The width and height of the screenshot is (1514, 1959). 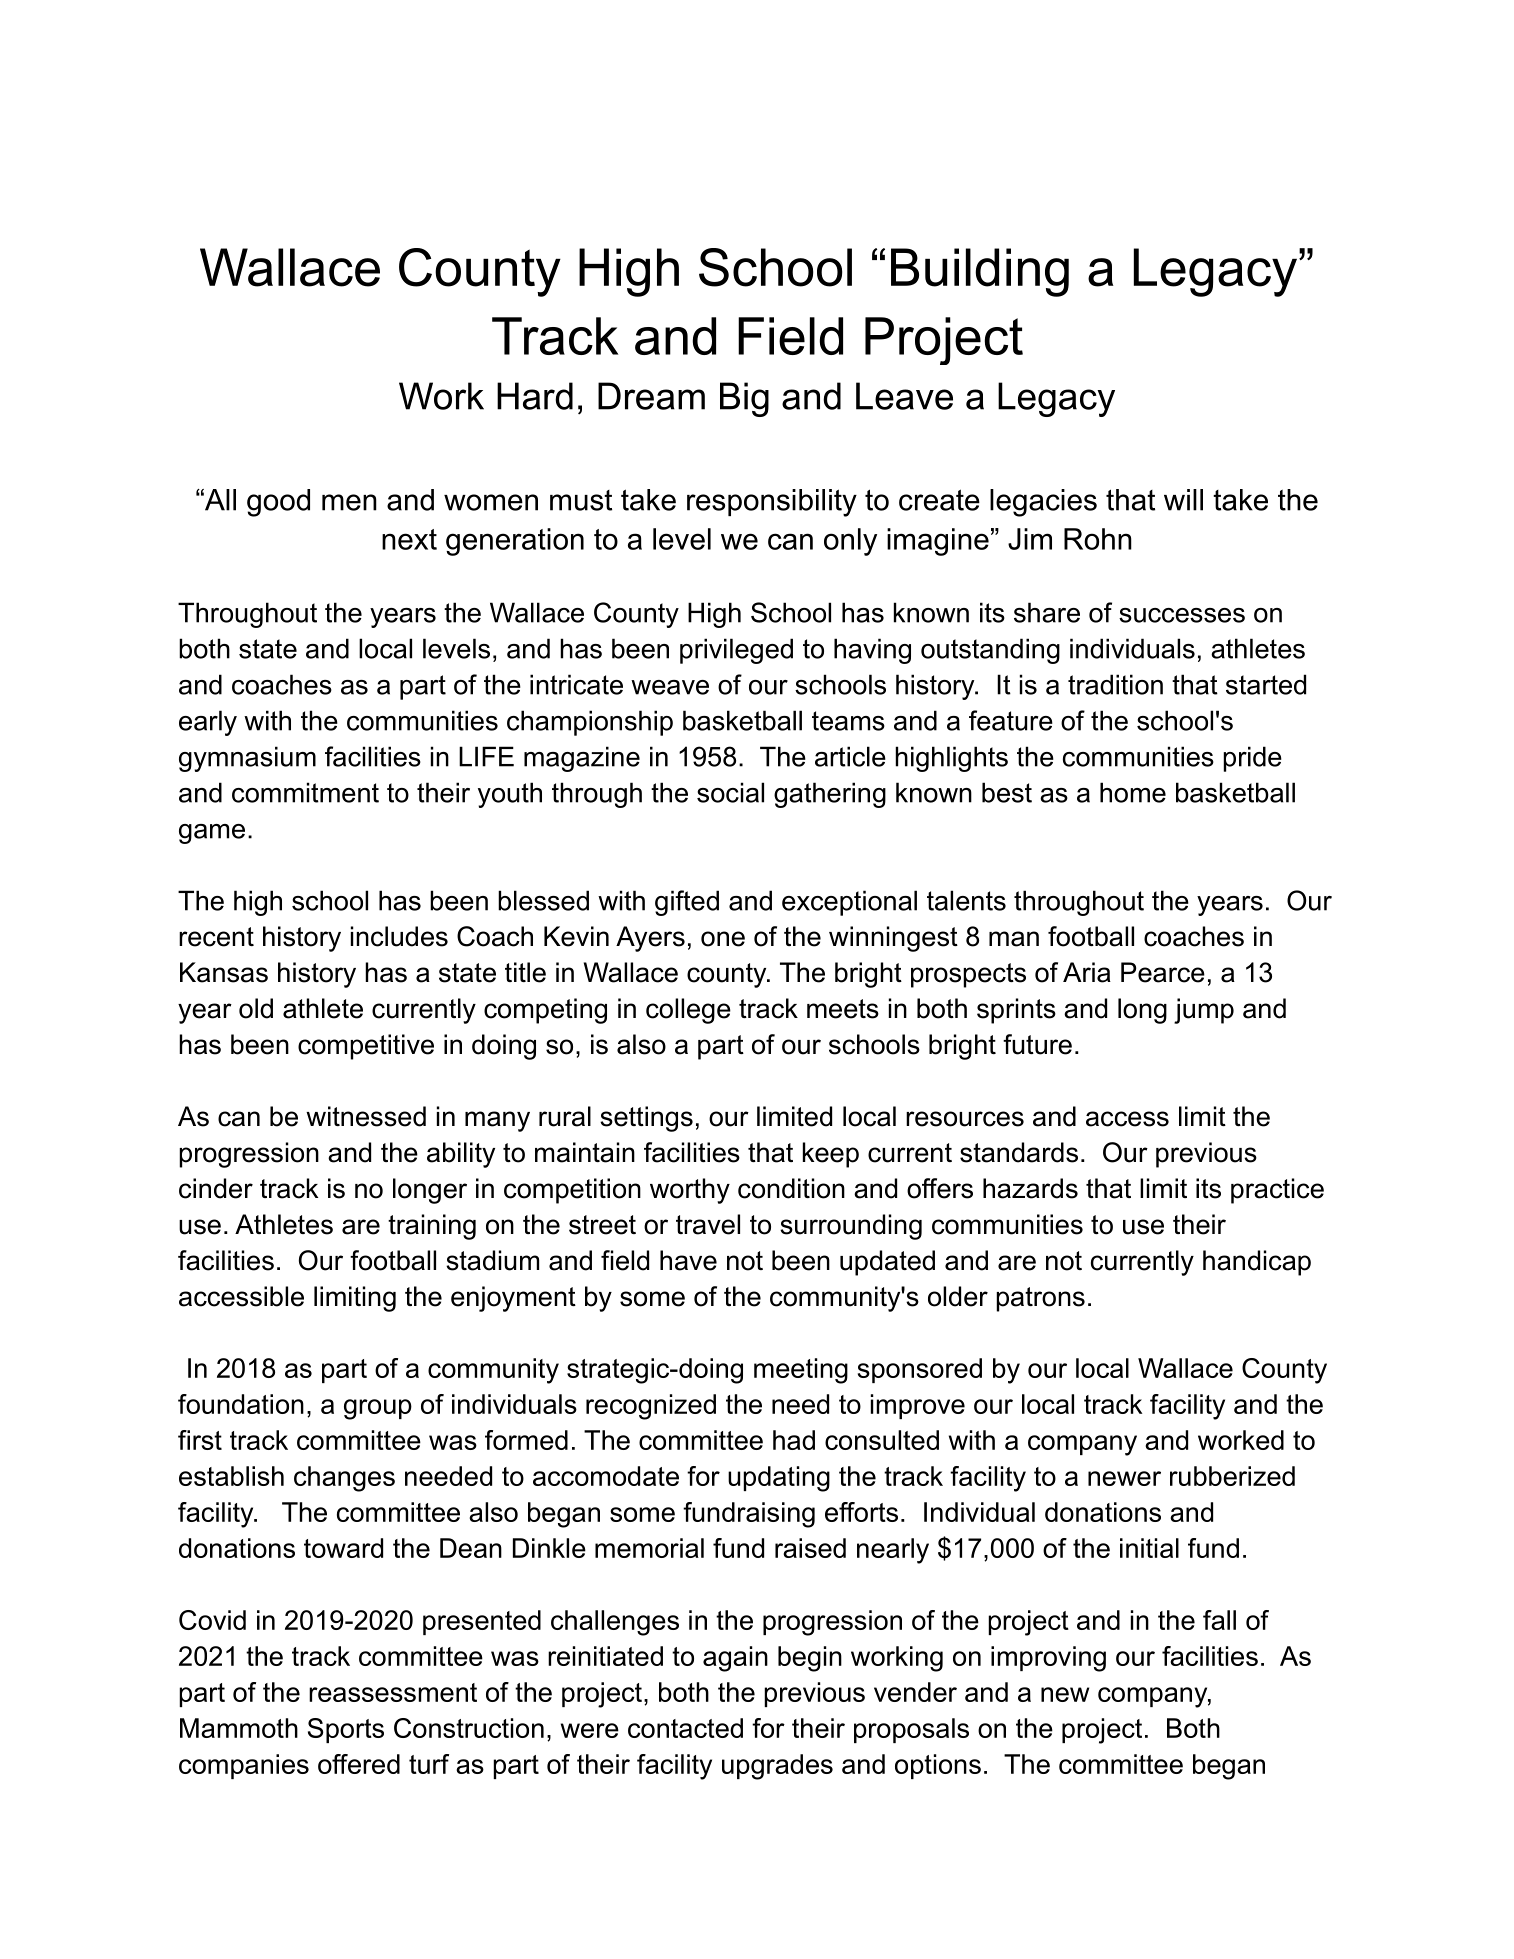 I want to click on Building, so click(x=980, y=272).
